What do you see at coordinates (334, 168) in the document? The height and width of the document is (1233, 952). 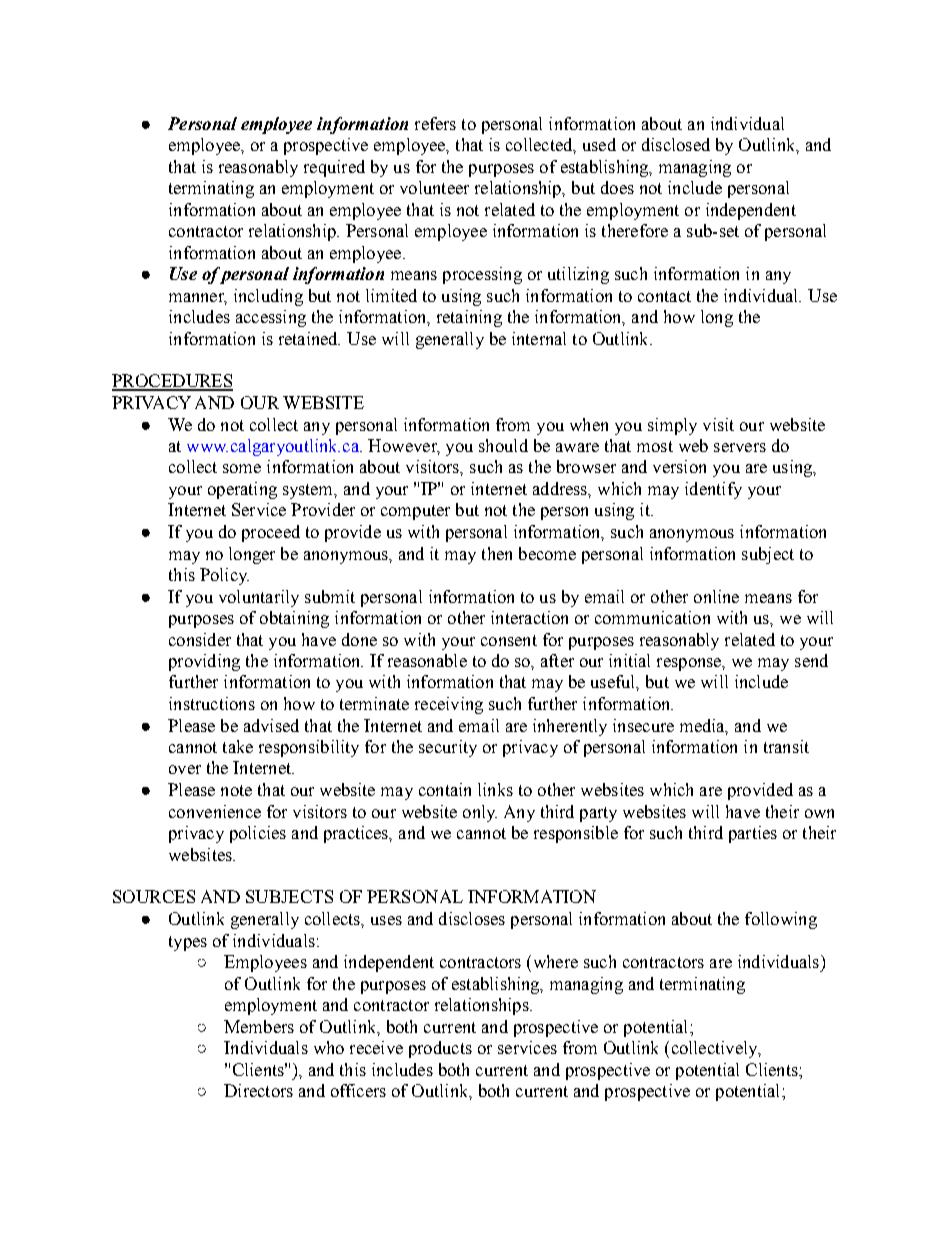 I see `required` at bounding box center [334, 168].
